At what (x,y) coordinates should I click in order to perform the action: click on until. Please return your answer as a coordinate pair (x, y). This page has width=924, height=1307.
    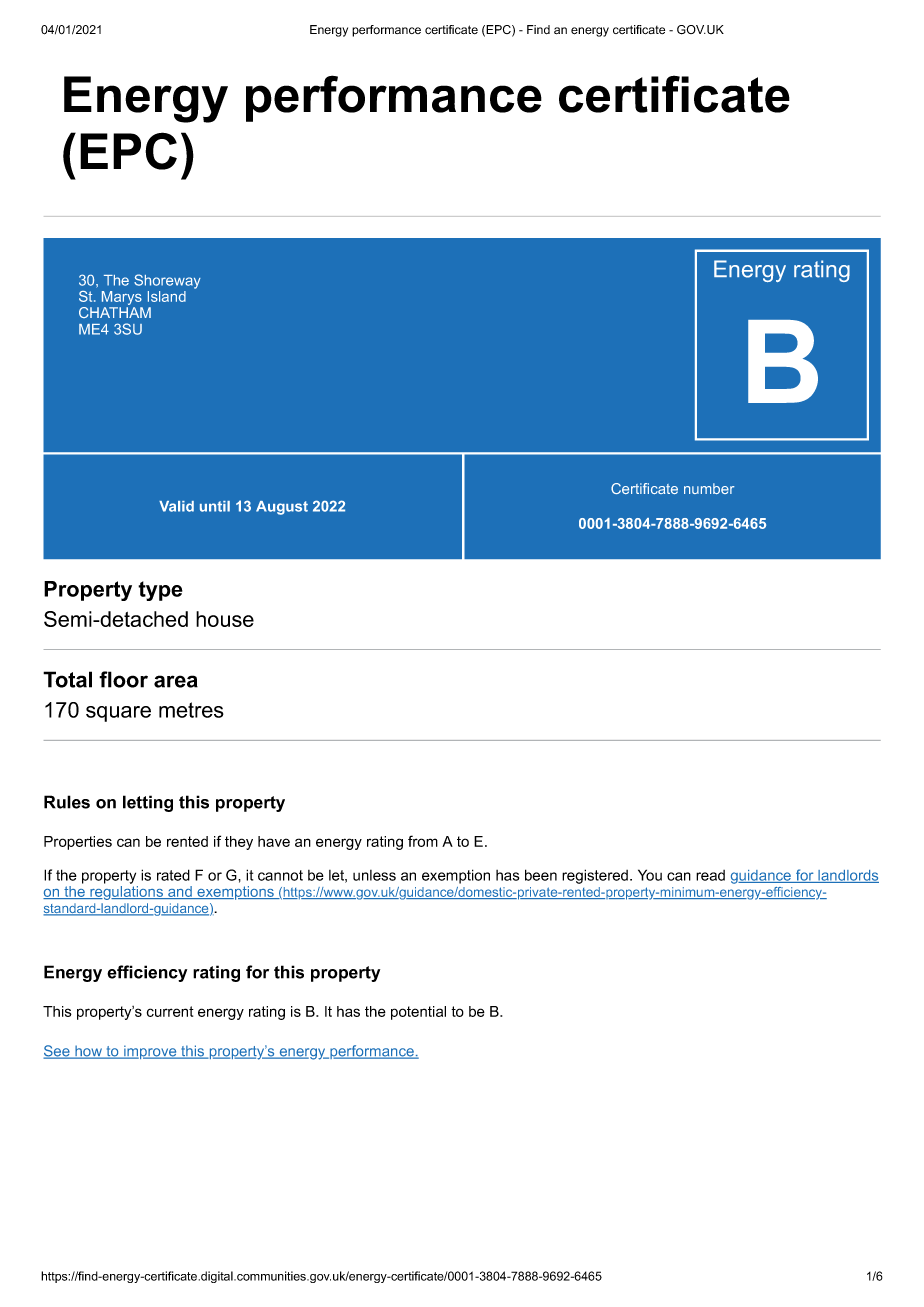
    Looking at the image, I should click on (215, 506).
